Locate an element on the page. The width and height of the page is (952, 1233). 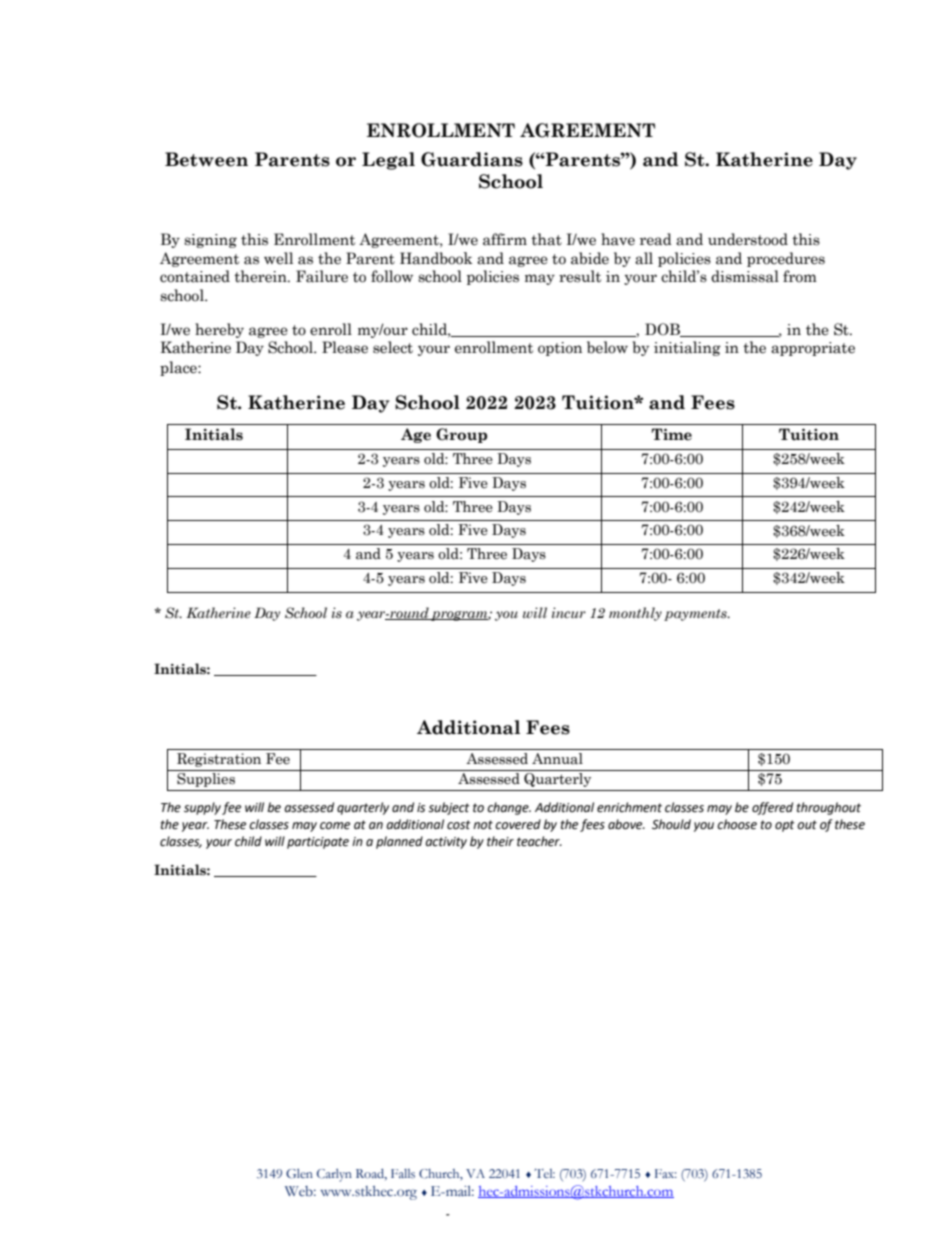
choose is located at coordinates (737, 824).
